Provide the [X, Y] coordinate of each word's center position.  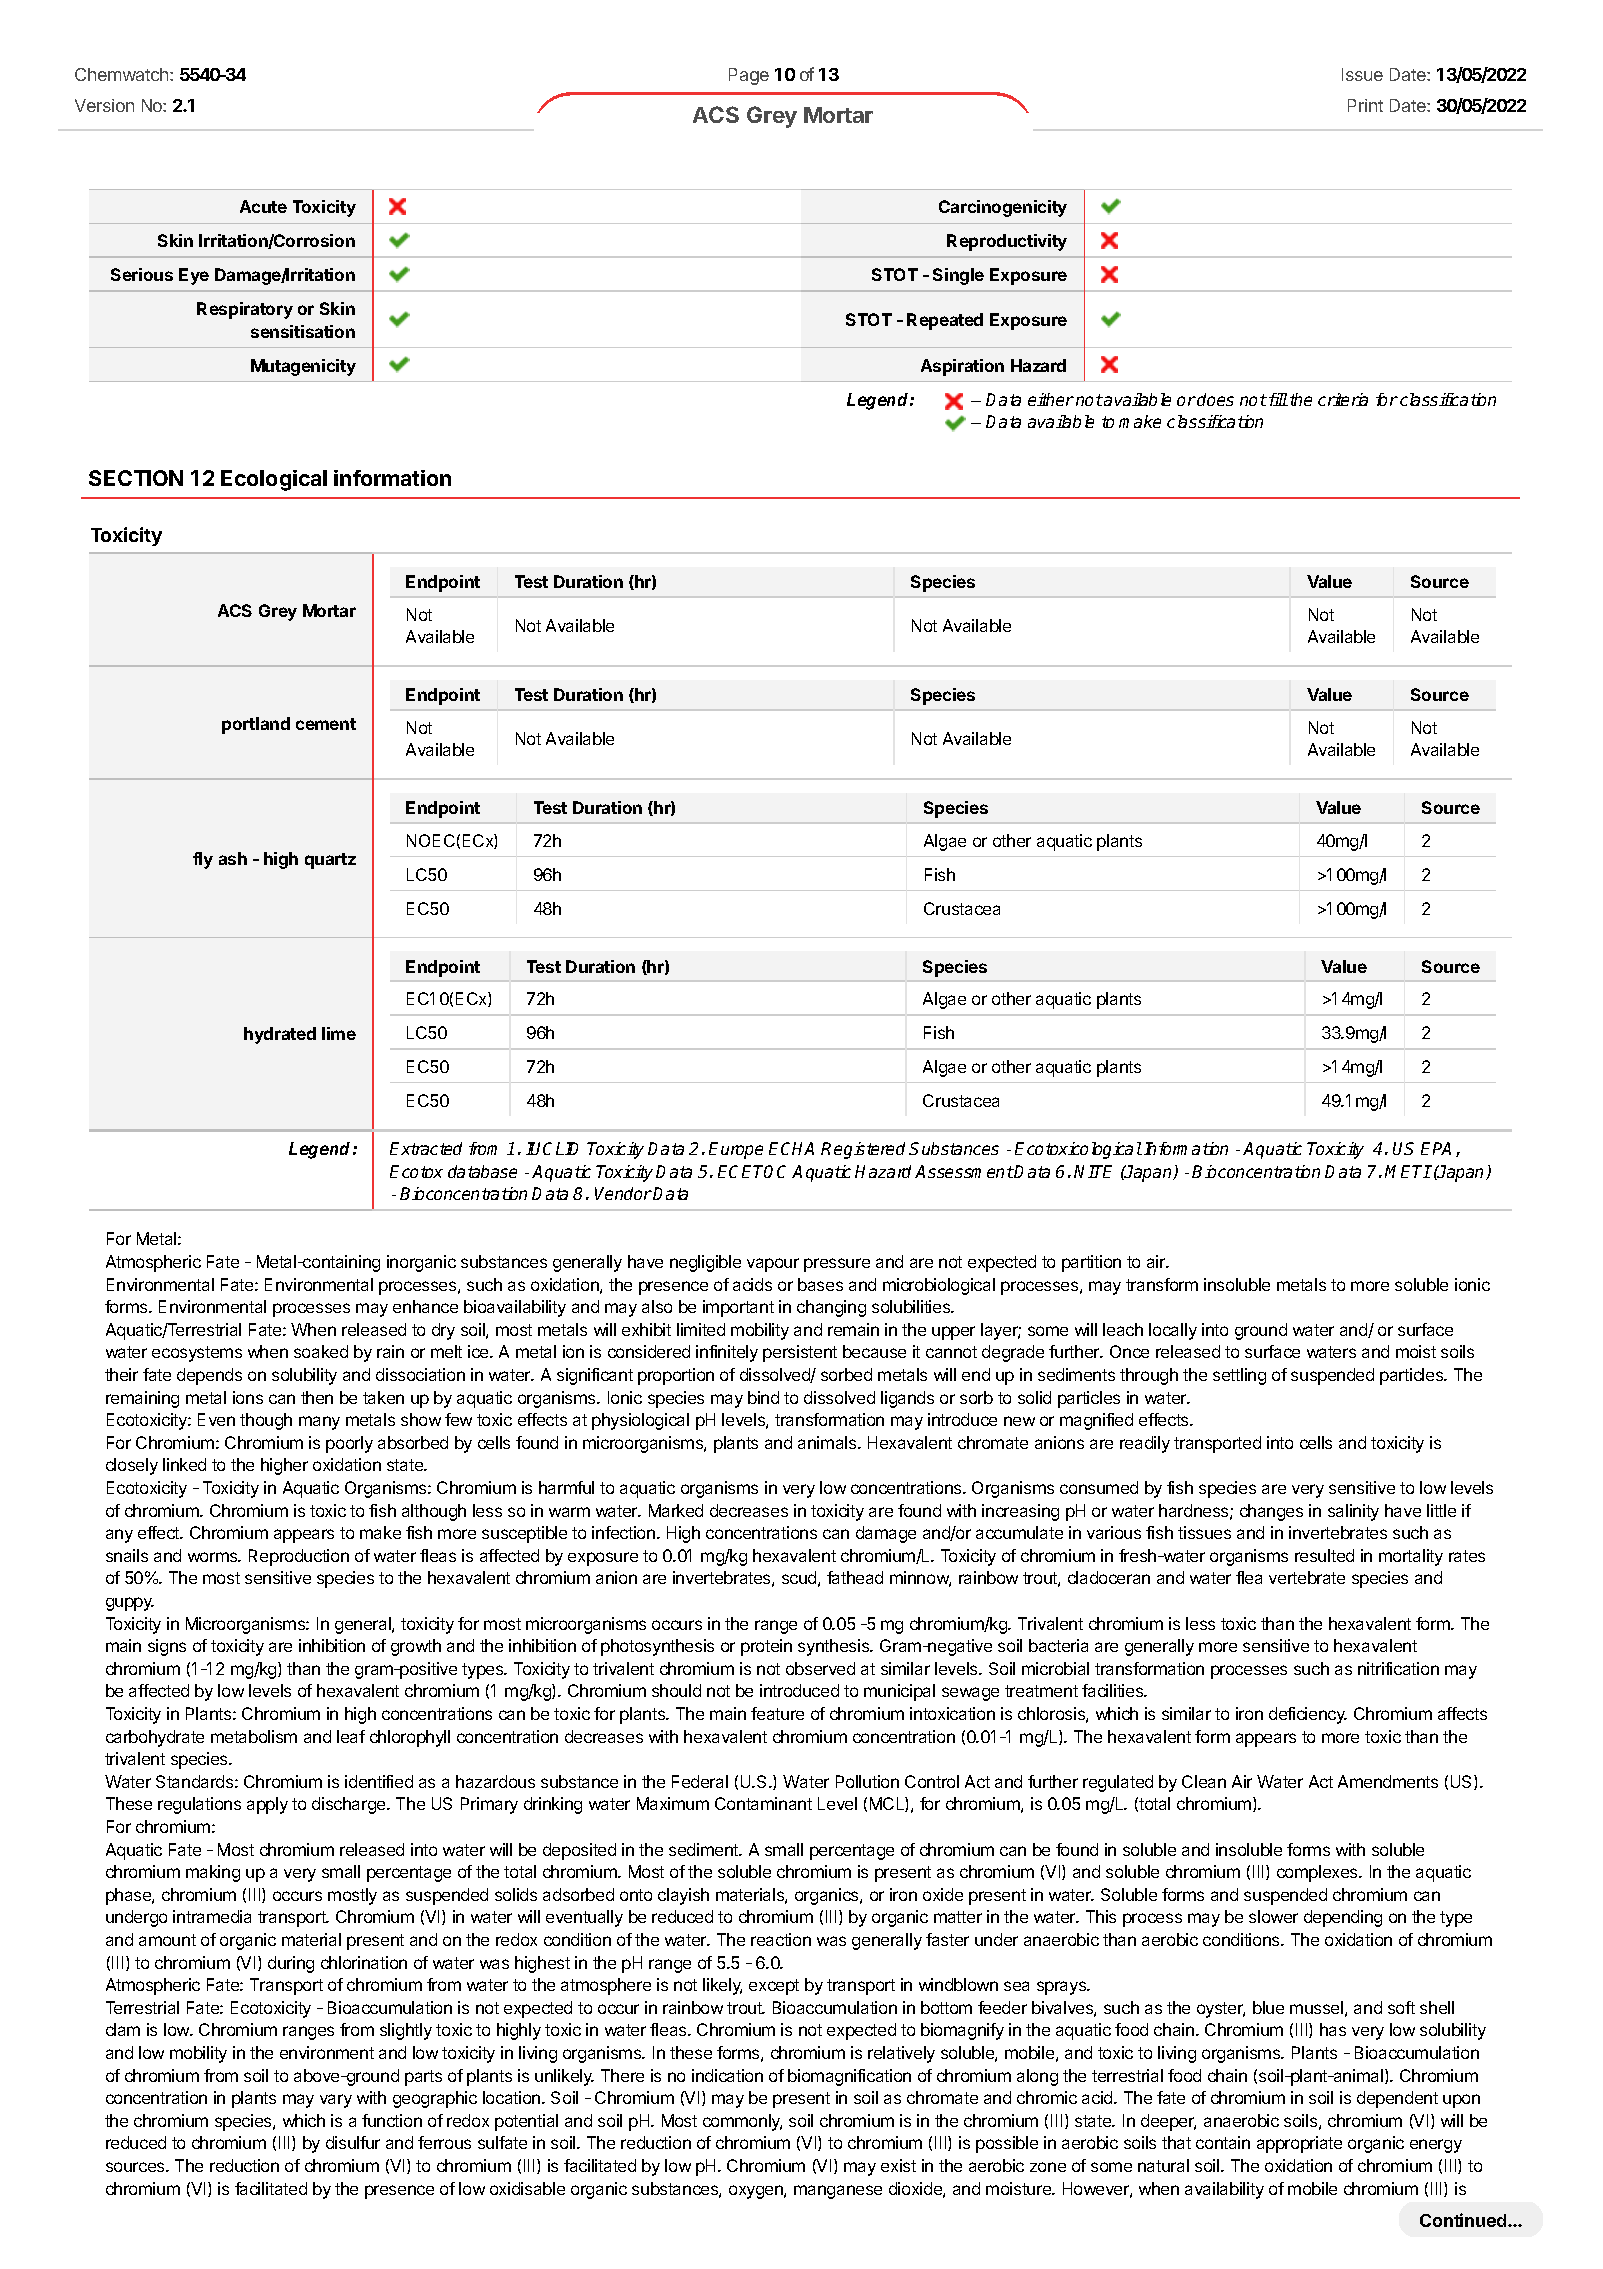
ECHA [791, 1148]
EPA [1436, 1148]
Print [1365, 105]
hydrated [280, 1035]
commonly [742, 2122]
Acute [263, 206]
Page [749, 76]
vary [336, 2101]
